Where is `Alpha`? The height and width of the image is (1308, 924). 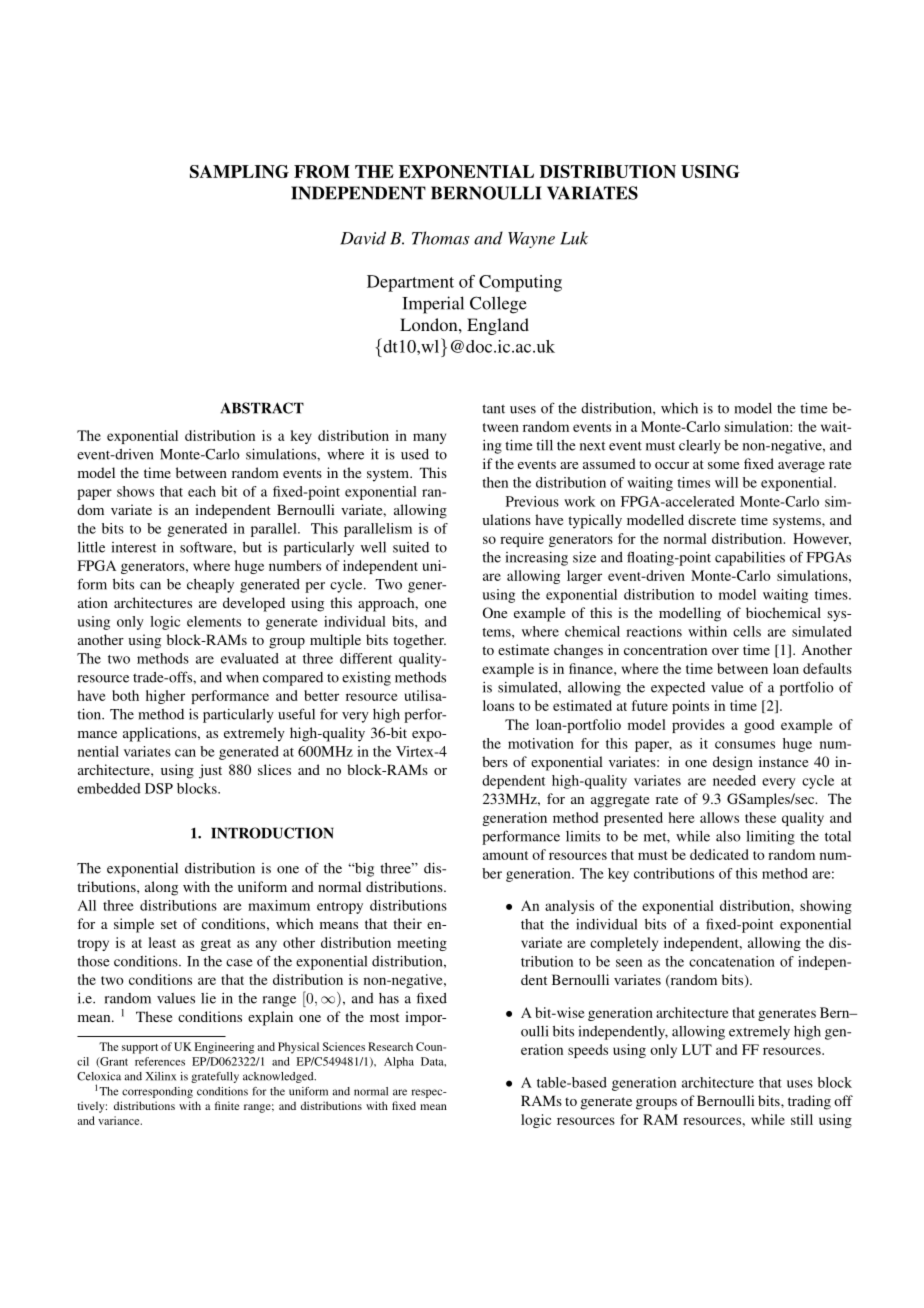 Alpha is located at coordinates (399, 1062).
